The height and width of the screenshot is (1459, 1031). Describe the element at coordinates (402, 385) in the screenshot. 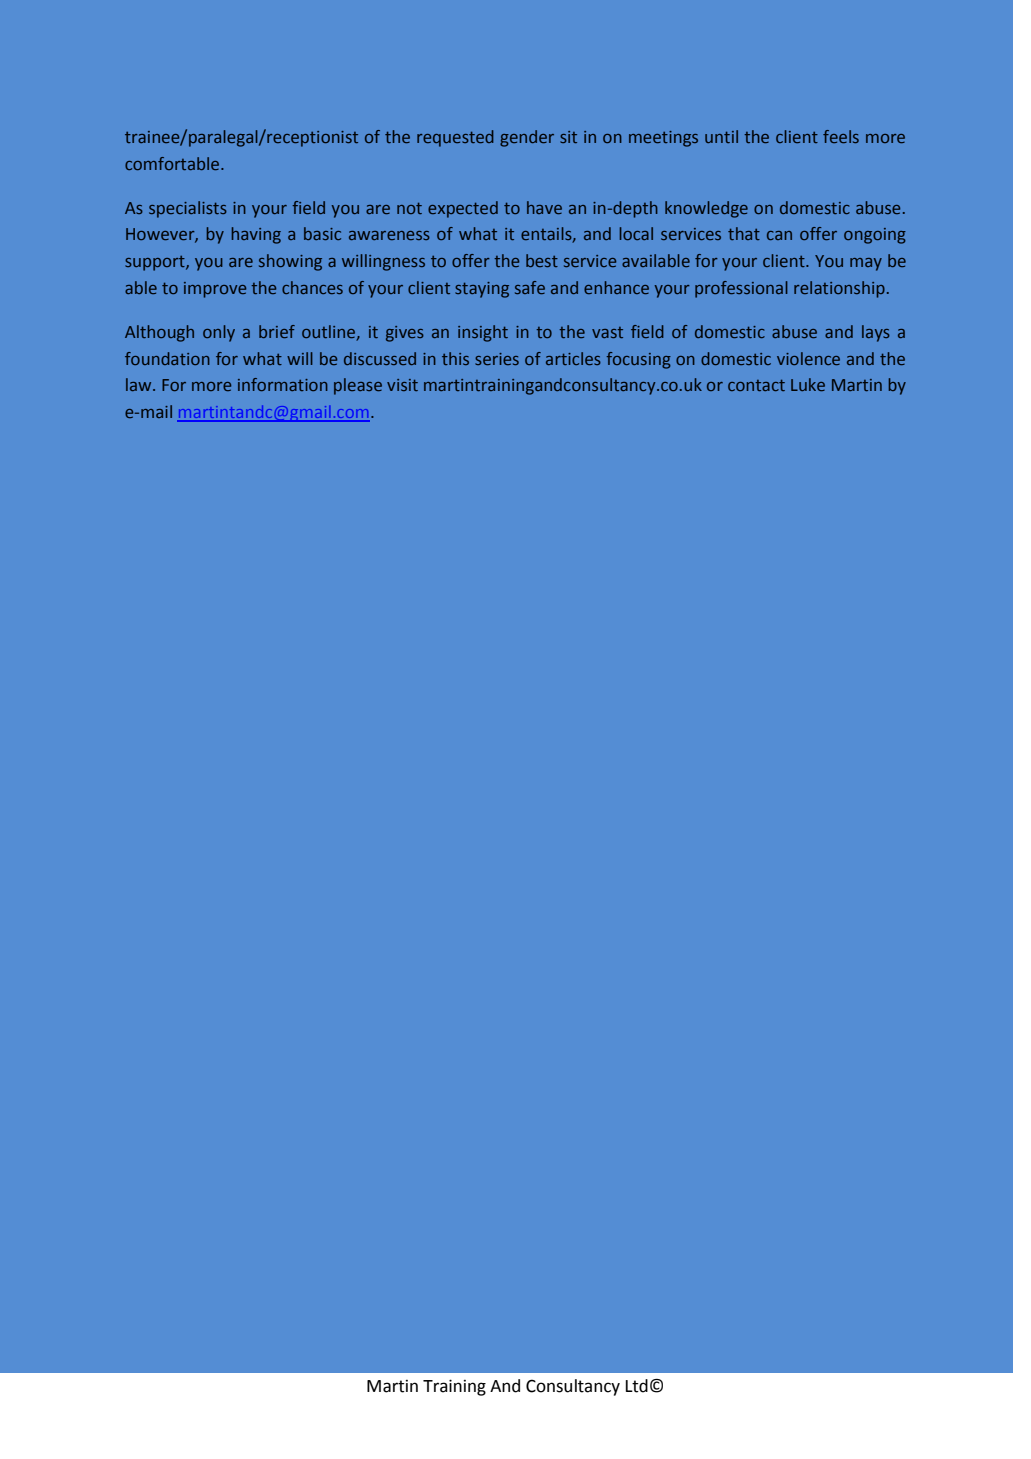

I see `visit` at that location.
